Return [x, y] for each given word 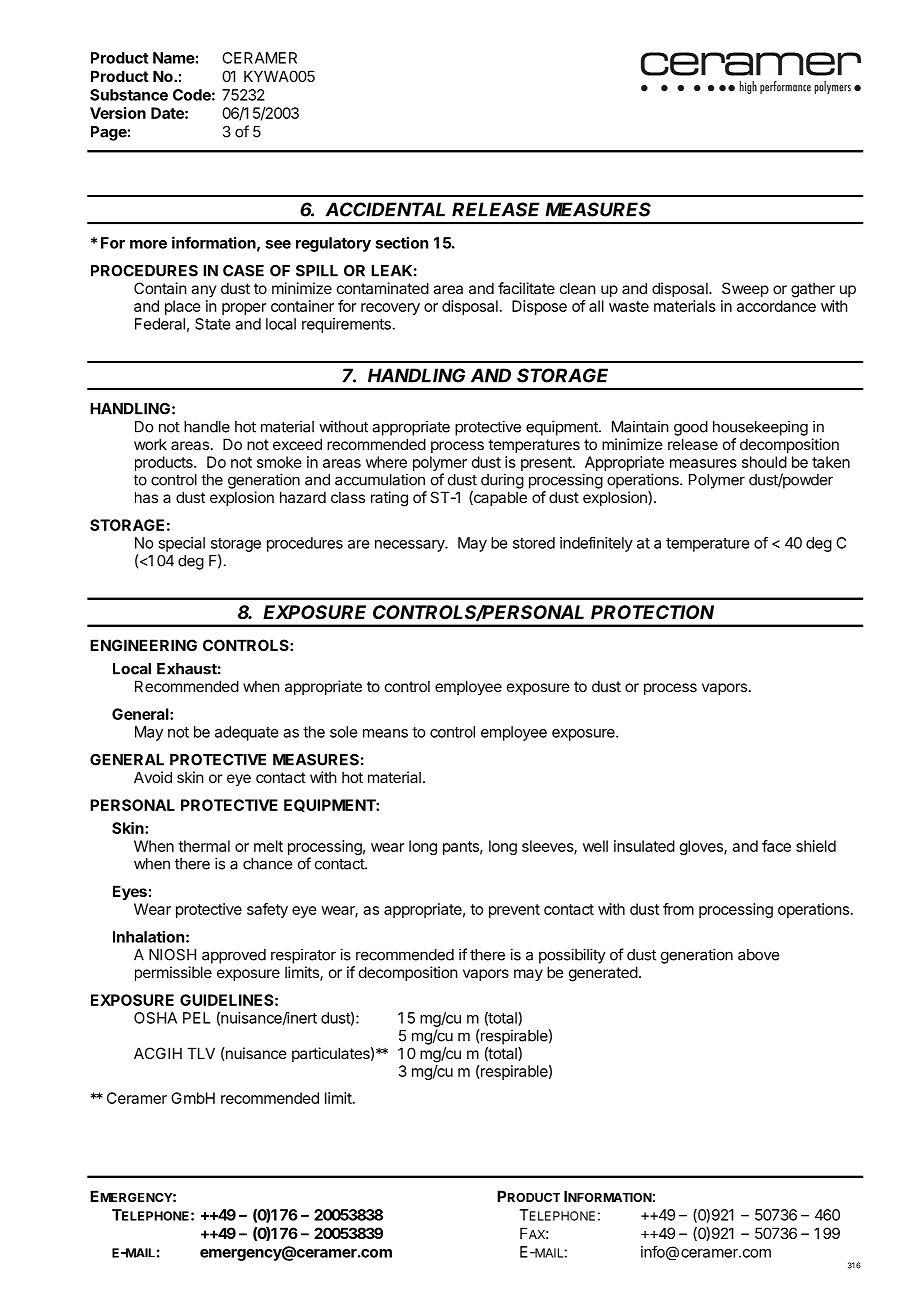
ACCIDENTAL [385, 209]
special [181, 544]
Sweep [745, 289]
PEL [196, 1018]
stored [534, 543]
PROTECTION [652, 612]
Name [174, 58]
